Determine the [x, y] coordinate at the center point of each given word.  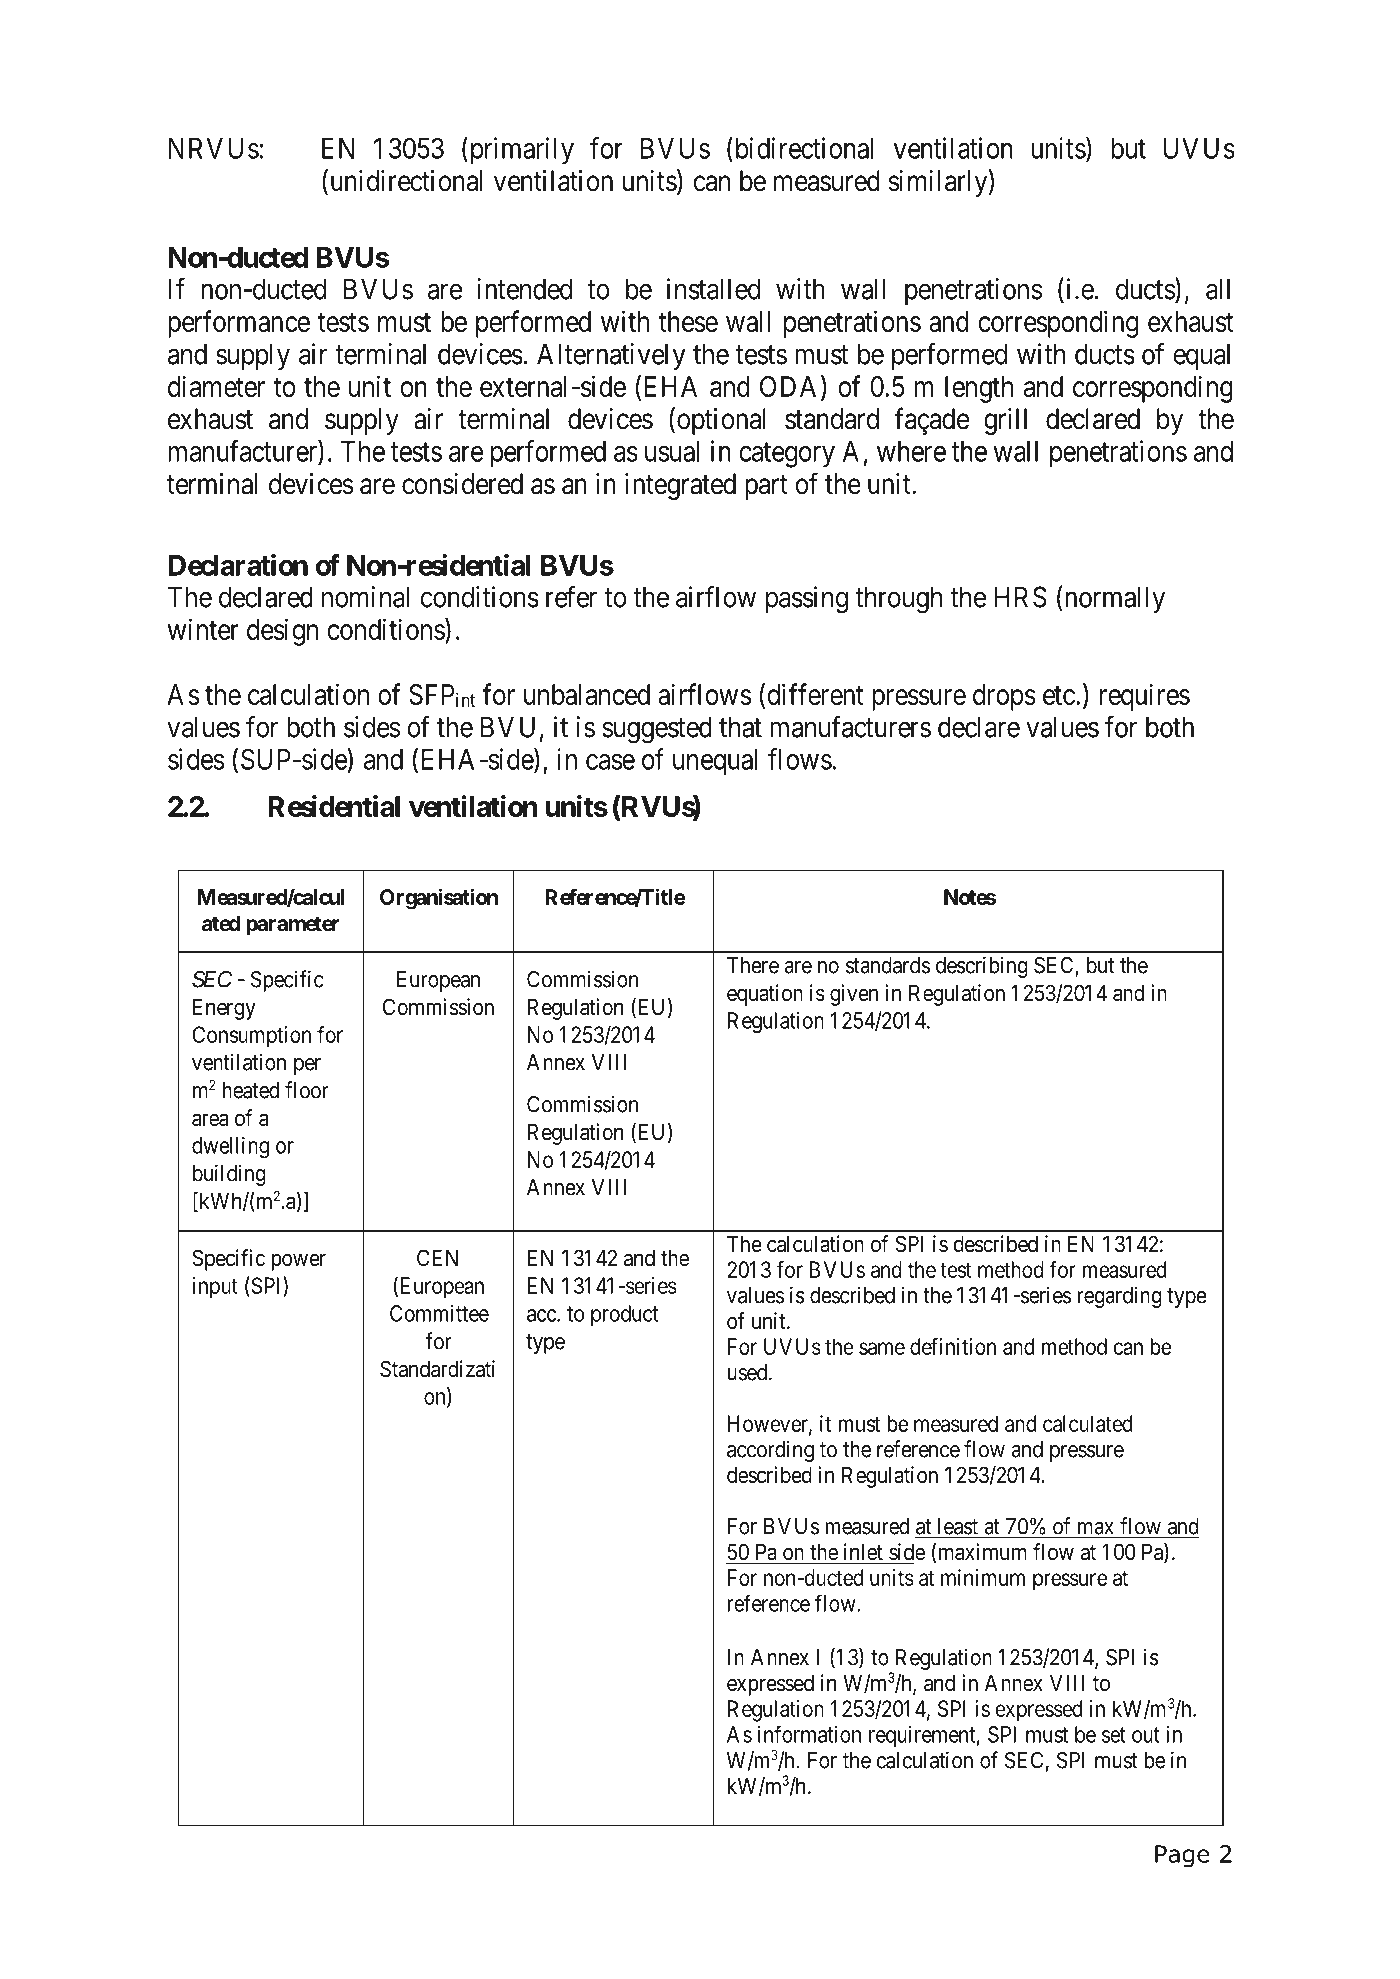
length [979, 389]
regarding [1119, 1297]
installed [713, 289]
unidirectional [404, 181]
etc [1059, 695]
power [298, 1262]
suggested [657, 730]
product [624, 1315]
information [809, 1734]
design [282, 632]
